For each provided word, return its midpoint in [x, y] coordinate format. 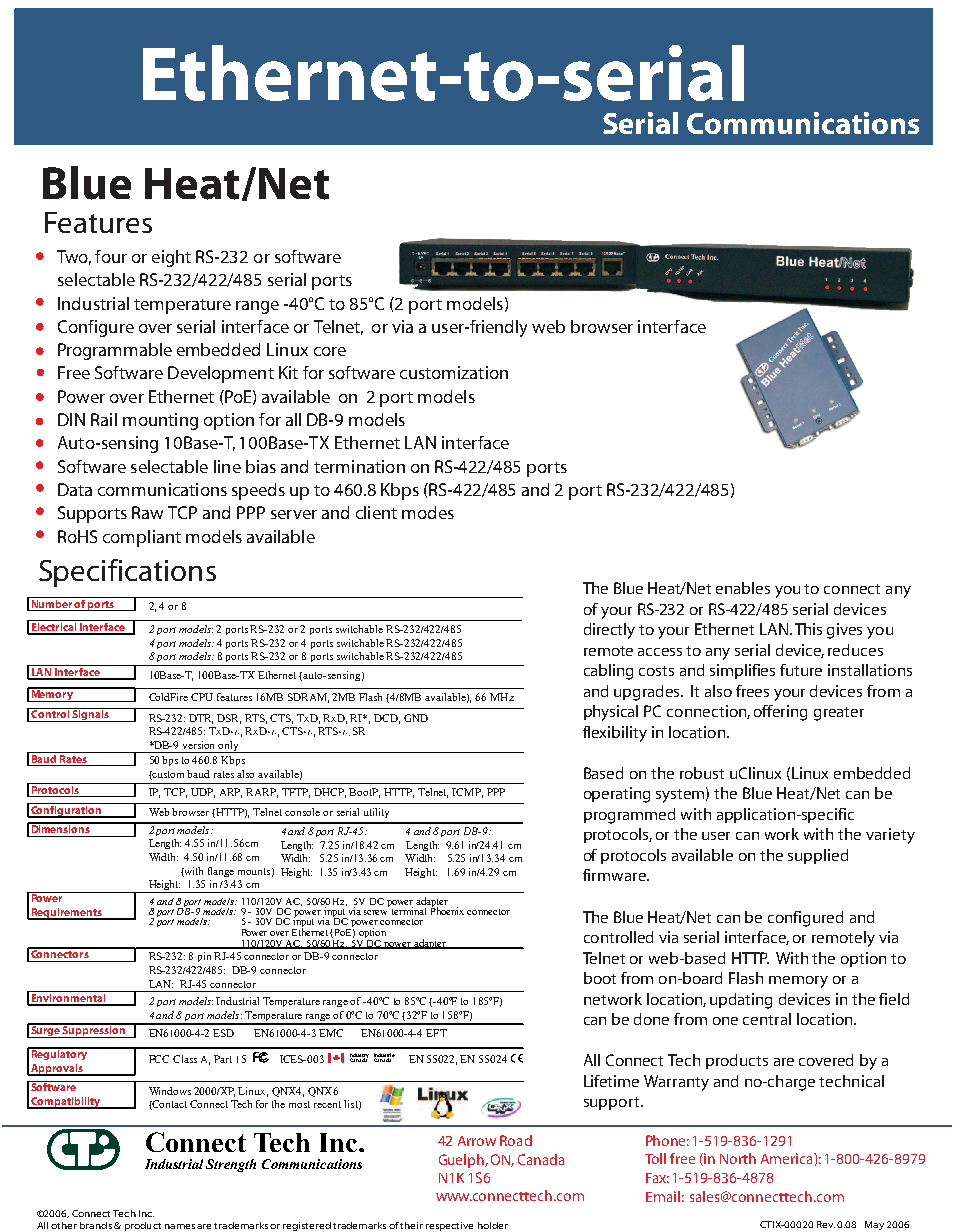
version [198, 745]
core [330, 351]
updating [741, 1001]
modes [428, 512]
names [180, 1226]
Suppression [94, 1031]
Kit [288, 372]
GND [416, 718]
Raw [147, 512]
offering [780, 713]
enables [743, 588]
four [111, 256]
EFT [436, 1033]
